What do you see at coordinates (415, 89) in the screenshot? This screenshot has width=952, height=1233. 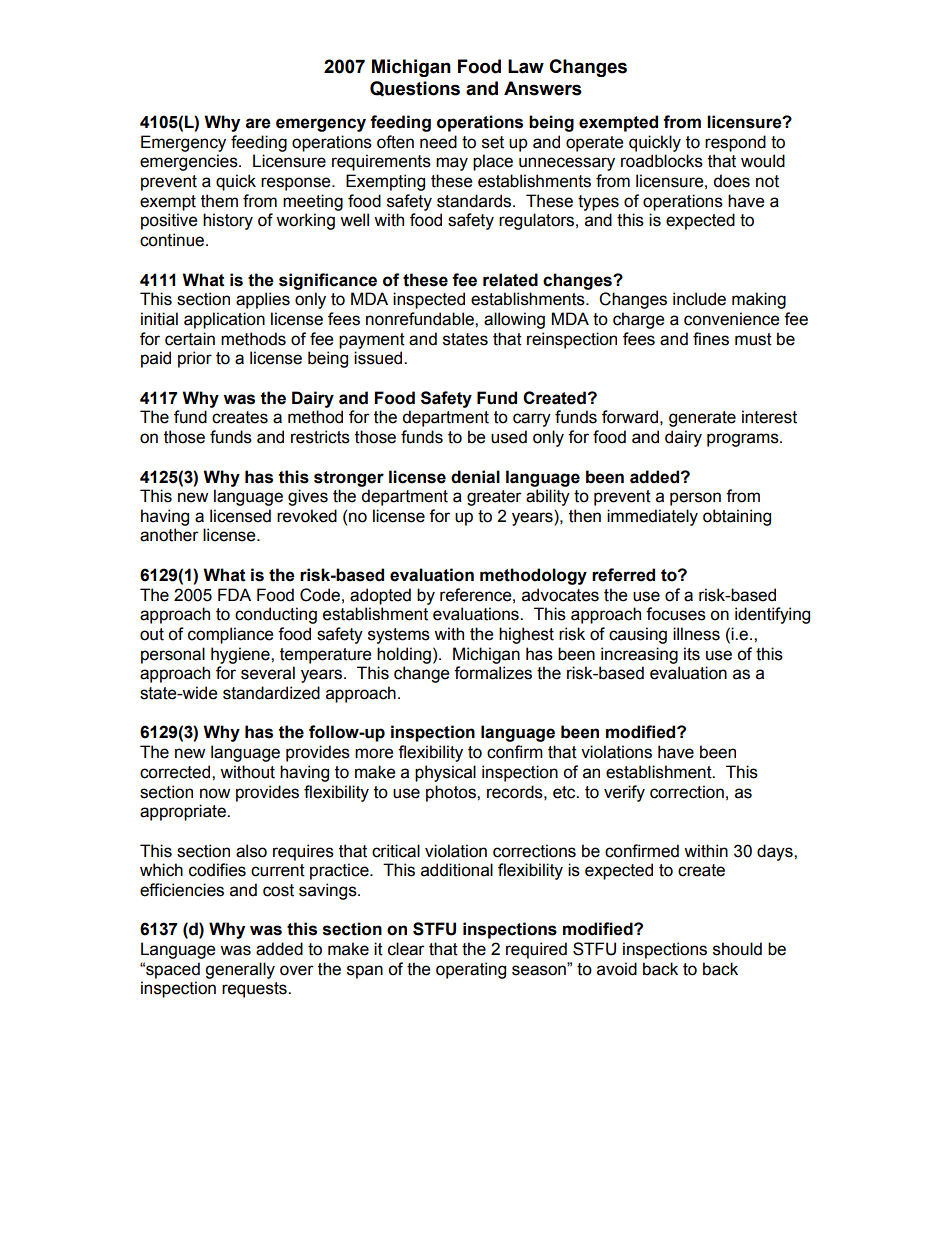 I see `Questions` at bounding box center [415, 89].
